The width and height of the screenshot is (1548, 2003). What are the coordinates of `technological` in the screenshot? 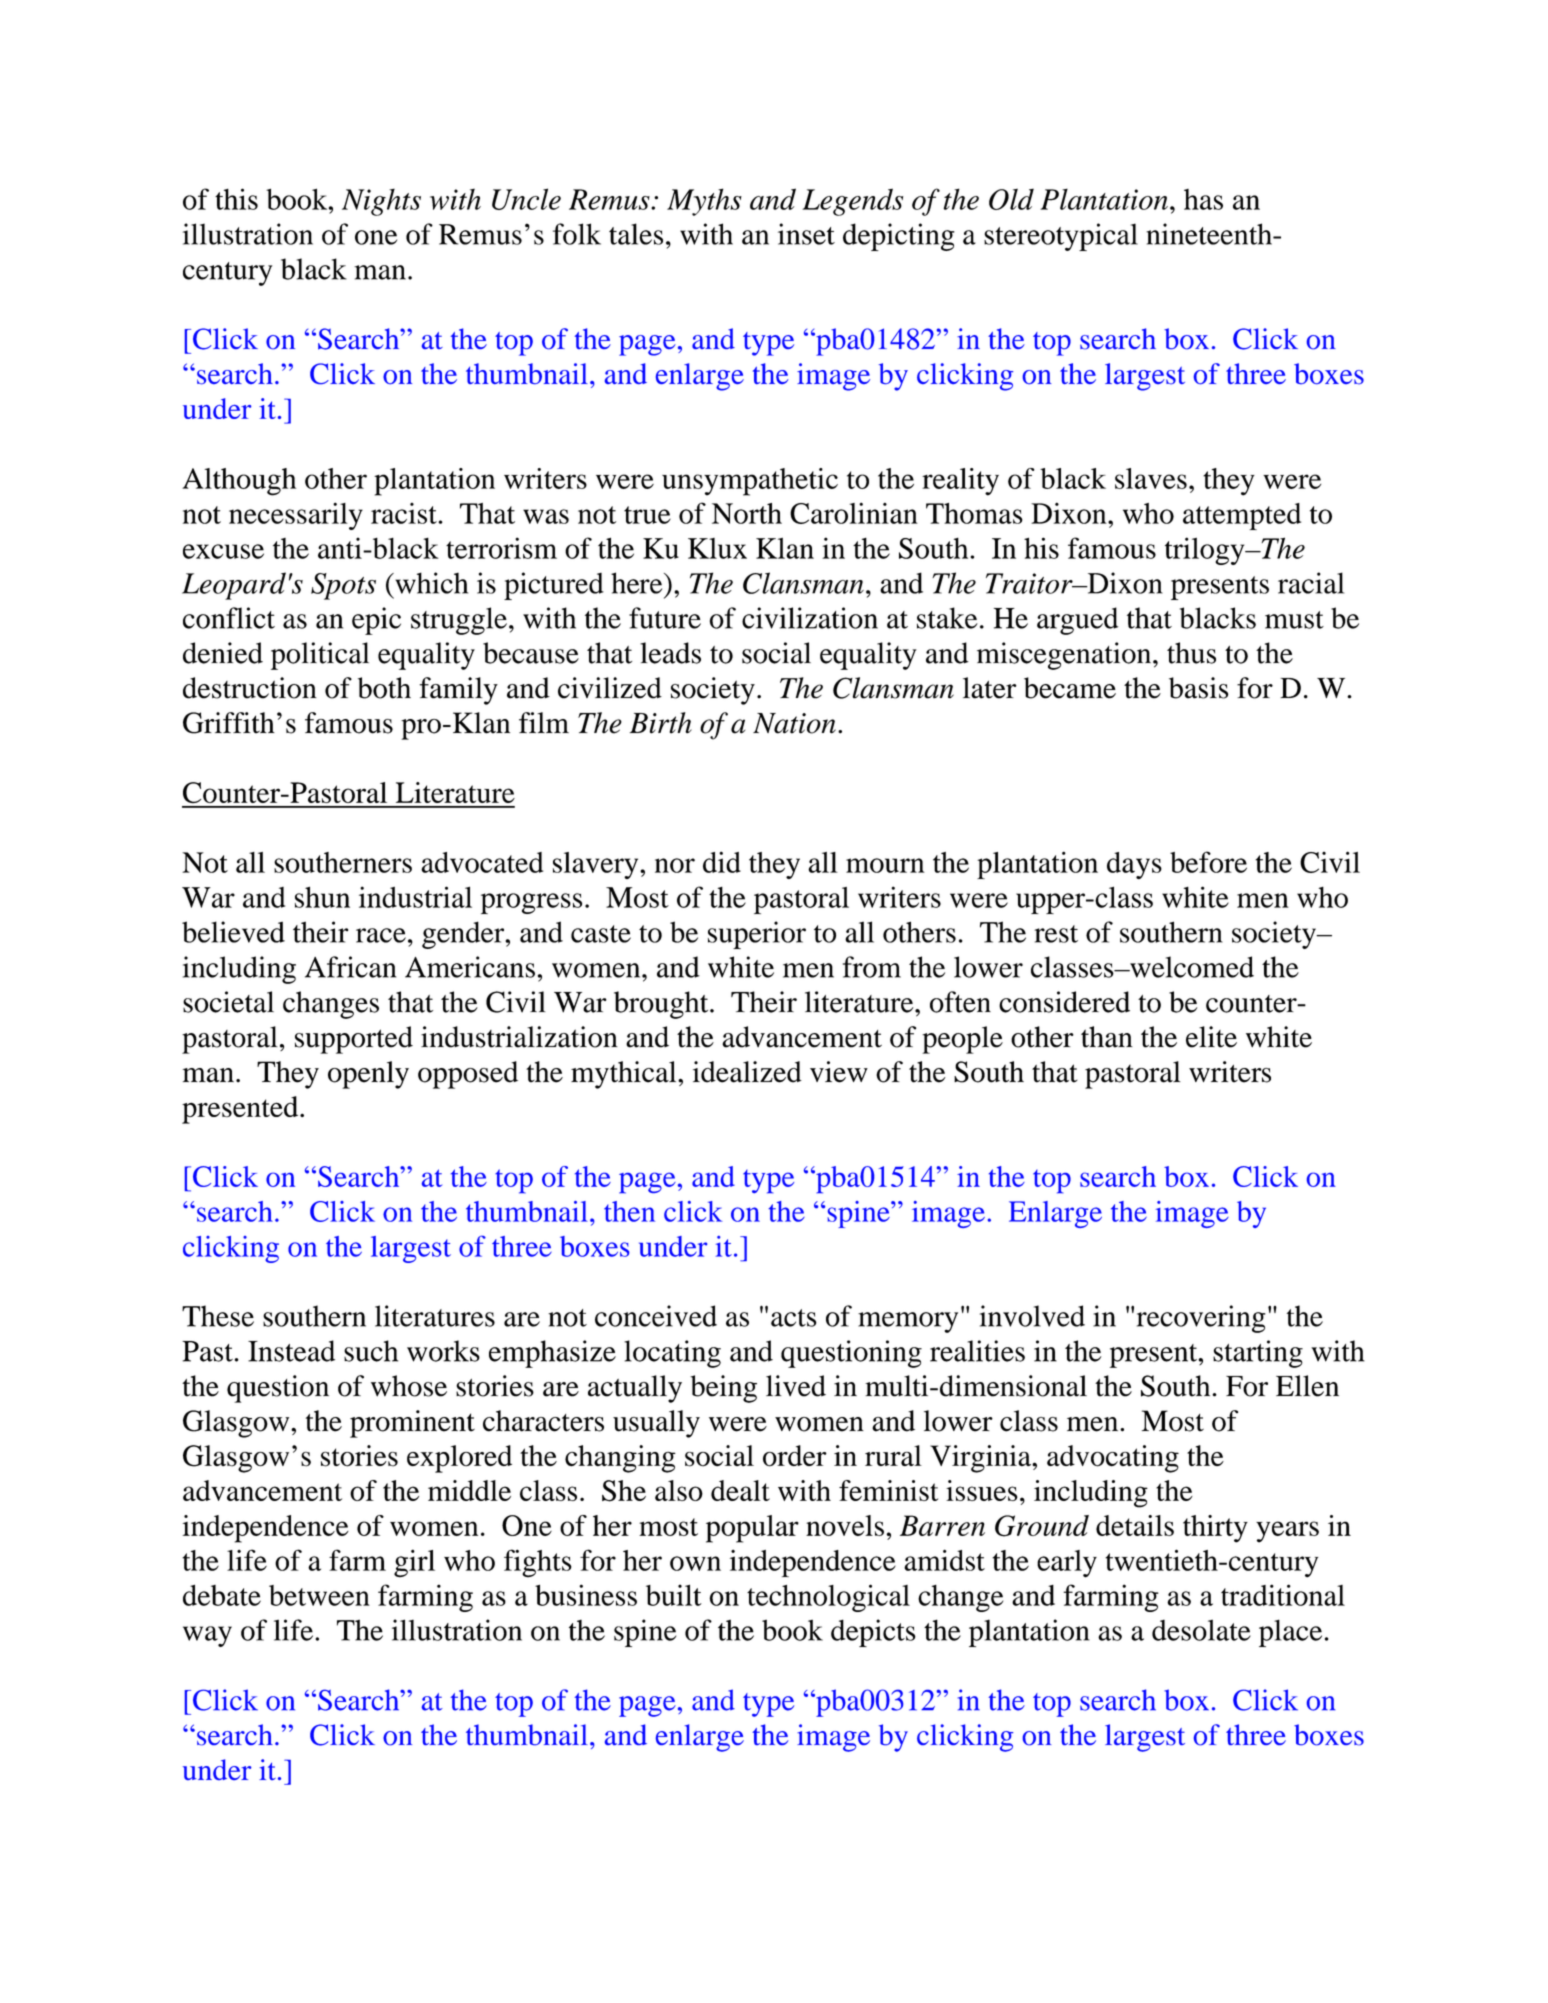 It's located at (828, 1598).
